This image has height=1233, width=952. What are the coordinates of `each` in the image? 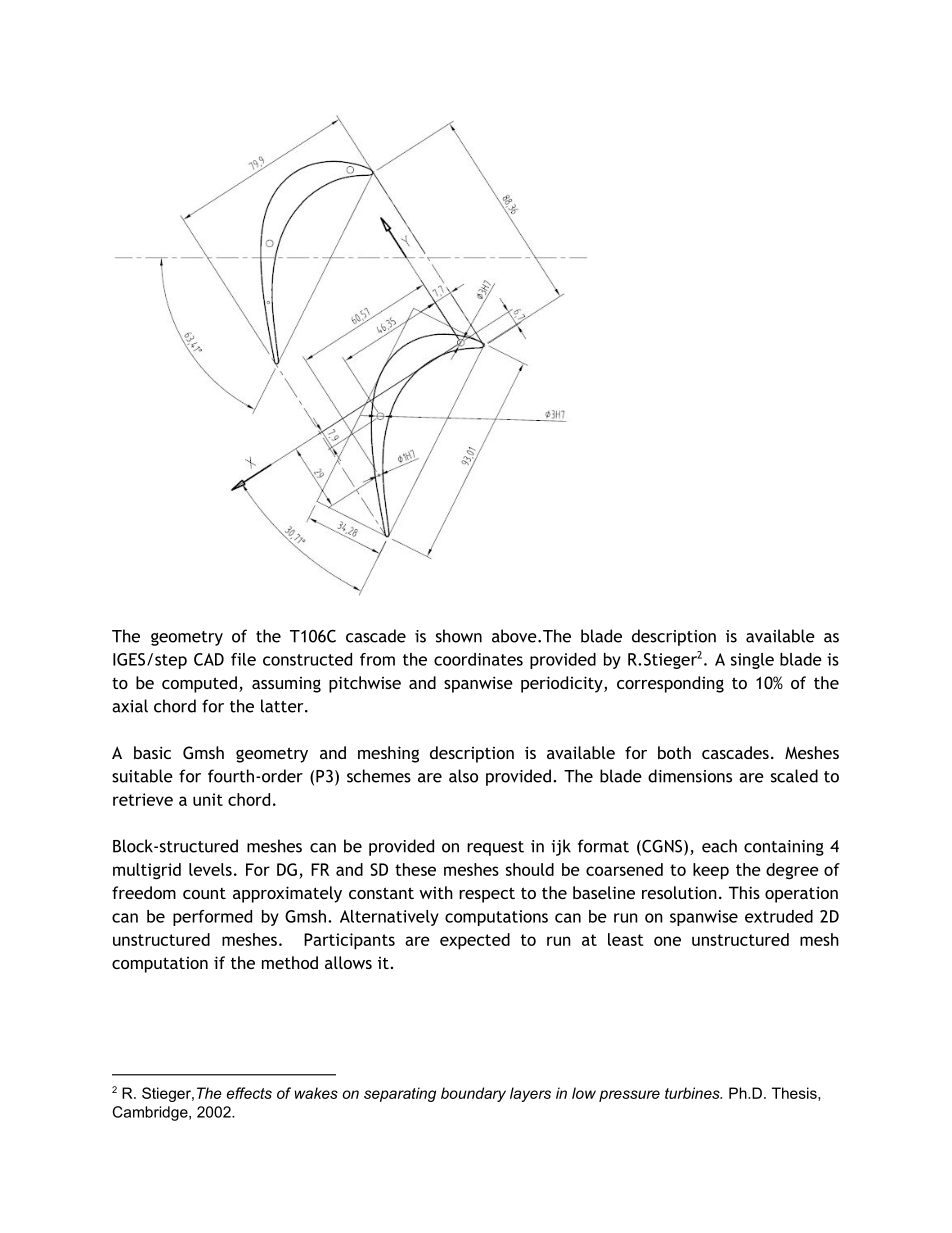 It's located at (719, 846).
